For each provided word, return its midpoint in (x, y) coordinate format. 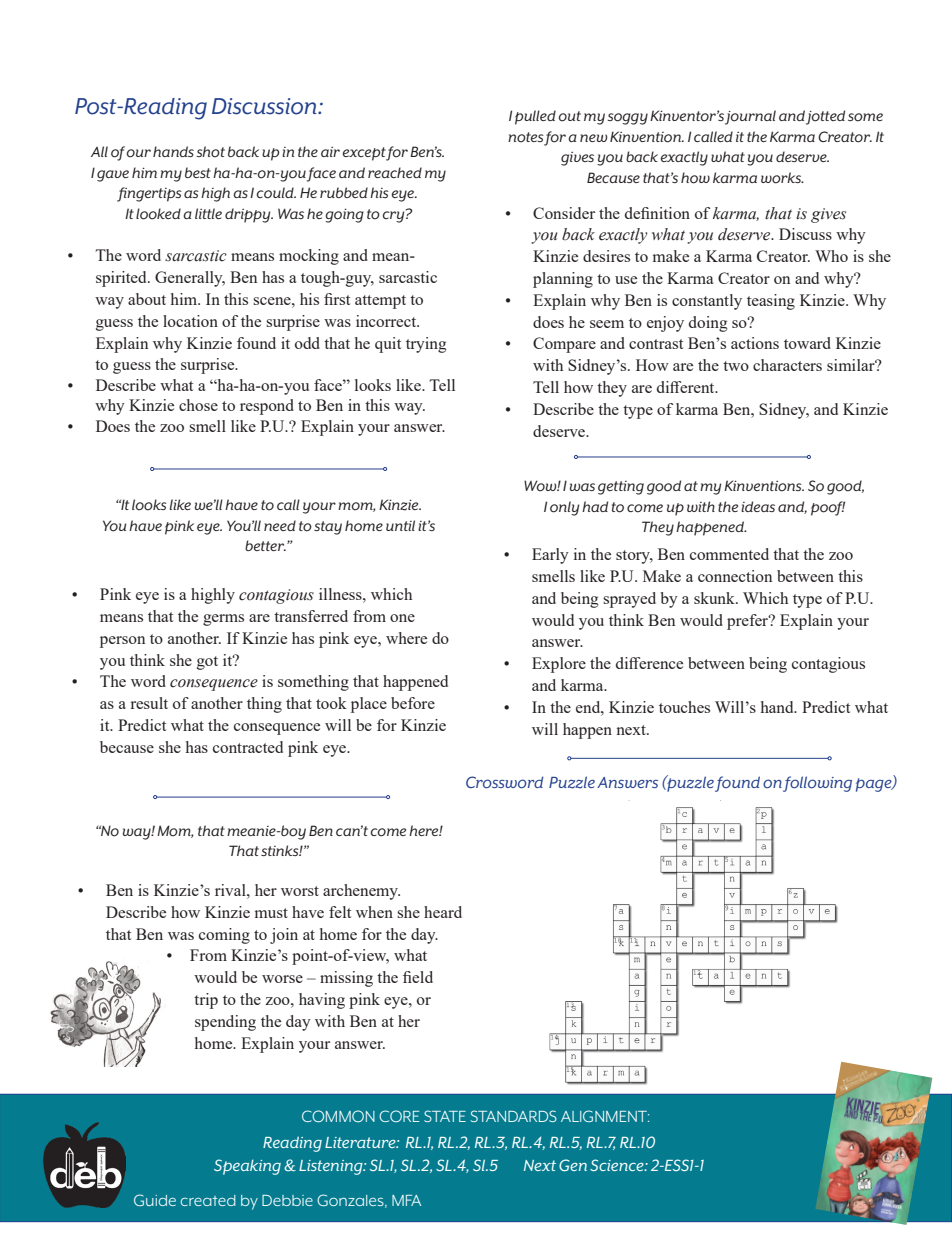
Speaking (247, 1167)
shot (210, 152)
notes (526, 137)
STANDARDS (514, 1116)
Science (618, 1165)
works (782, 178)
